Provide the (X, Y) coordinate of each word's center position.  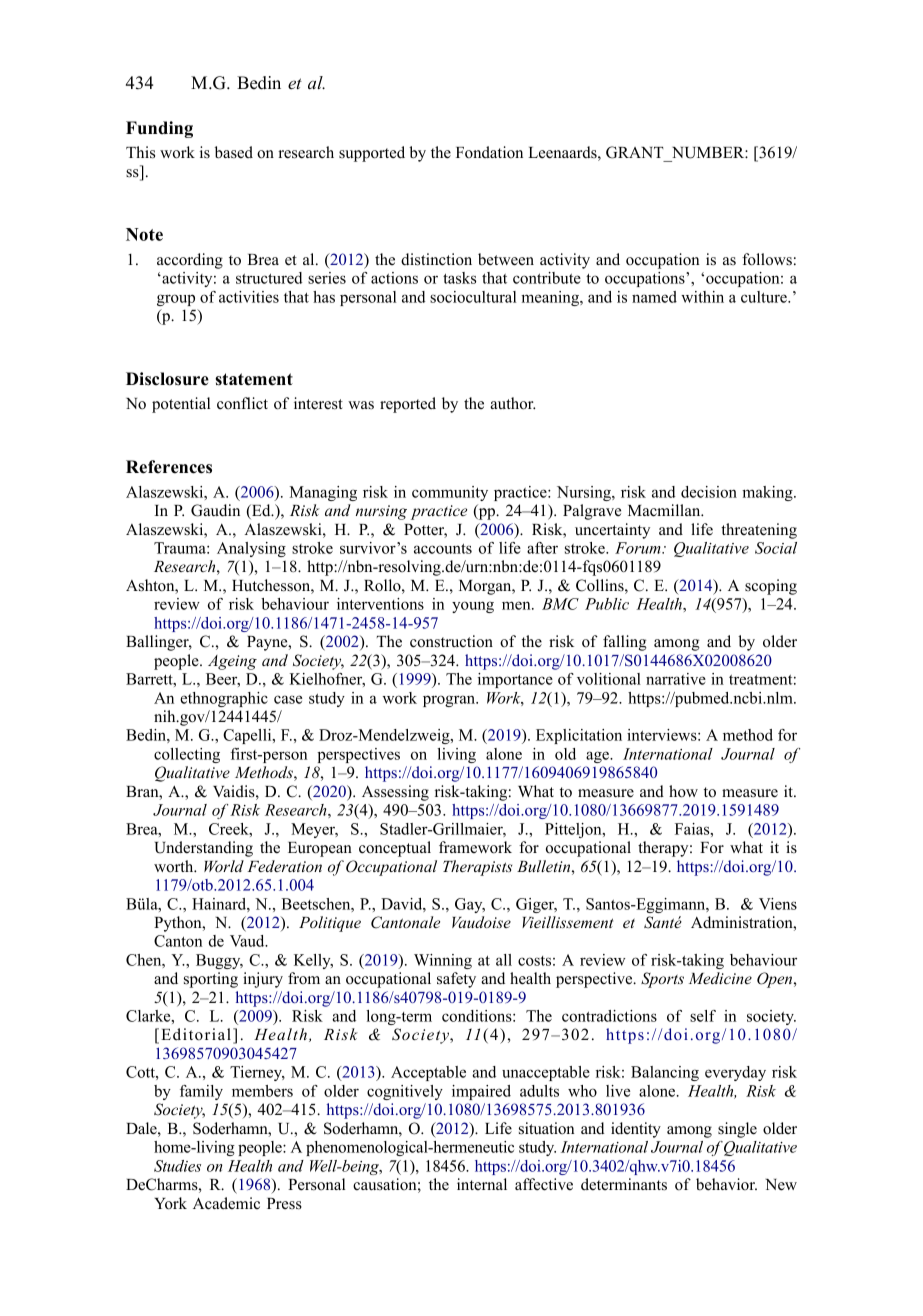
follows (767, 259)
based (234, 152)
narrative (676, 679)
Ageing (232, 662)
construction (451, 641)
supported (372, 154)
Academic (226, 1203)
